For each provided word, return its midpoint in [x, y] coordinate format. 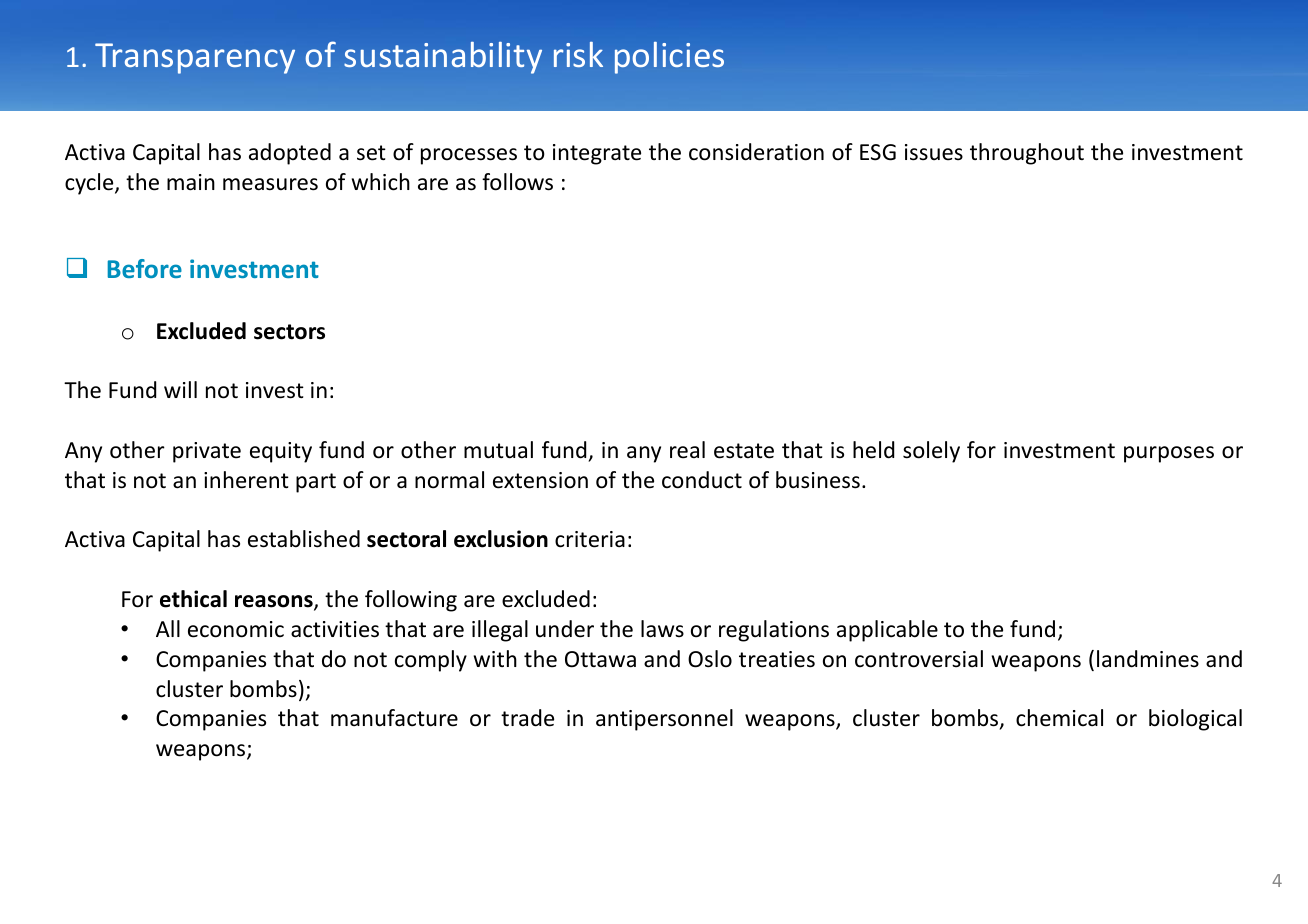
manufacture [394, 718]
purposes [1169, 454]
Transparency [195, 58]
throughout [1027, 154]
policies [669, 58]
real [687, 450]
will [180, 389]
